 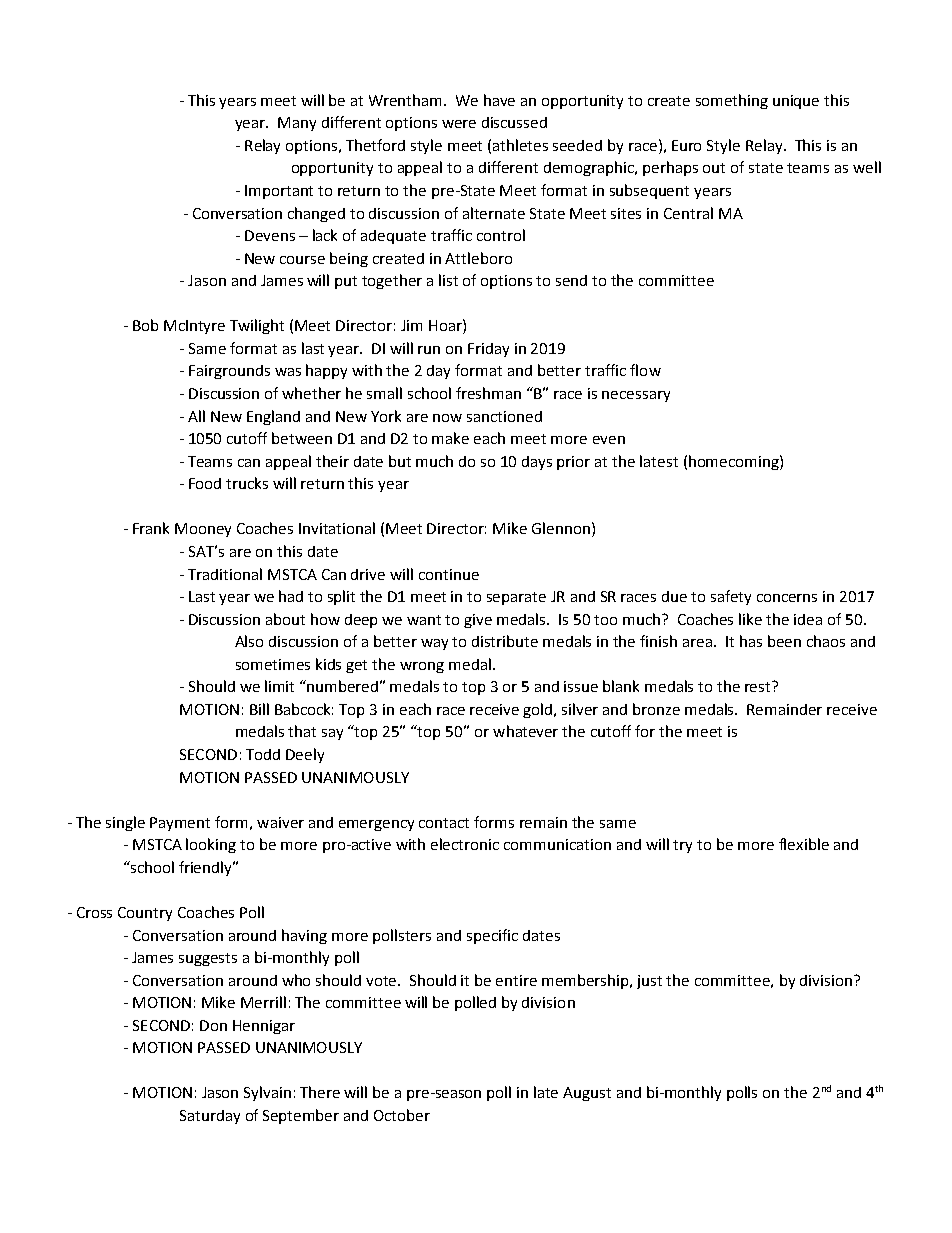 What do you see at coordinates (787, 598) in the image?
I see `concerns` at bounding box center [787, 598].
